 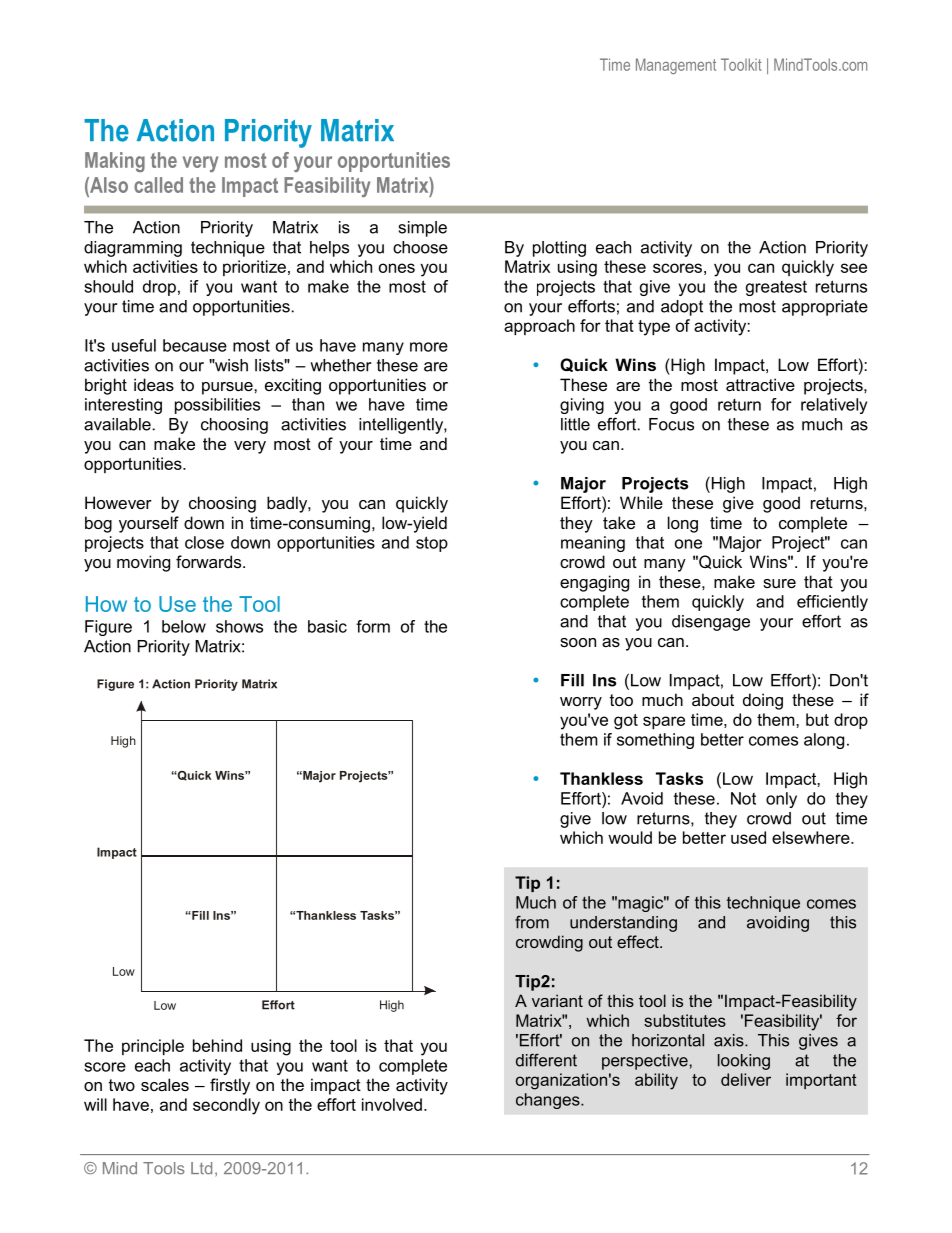 I want to click on behind, so click(x=217, y=1045).
